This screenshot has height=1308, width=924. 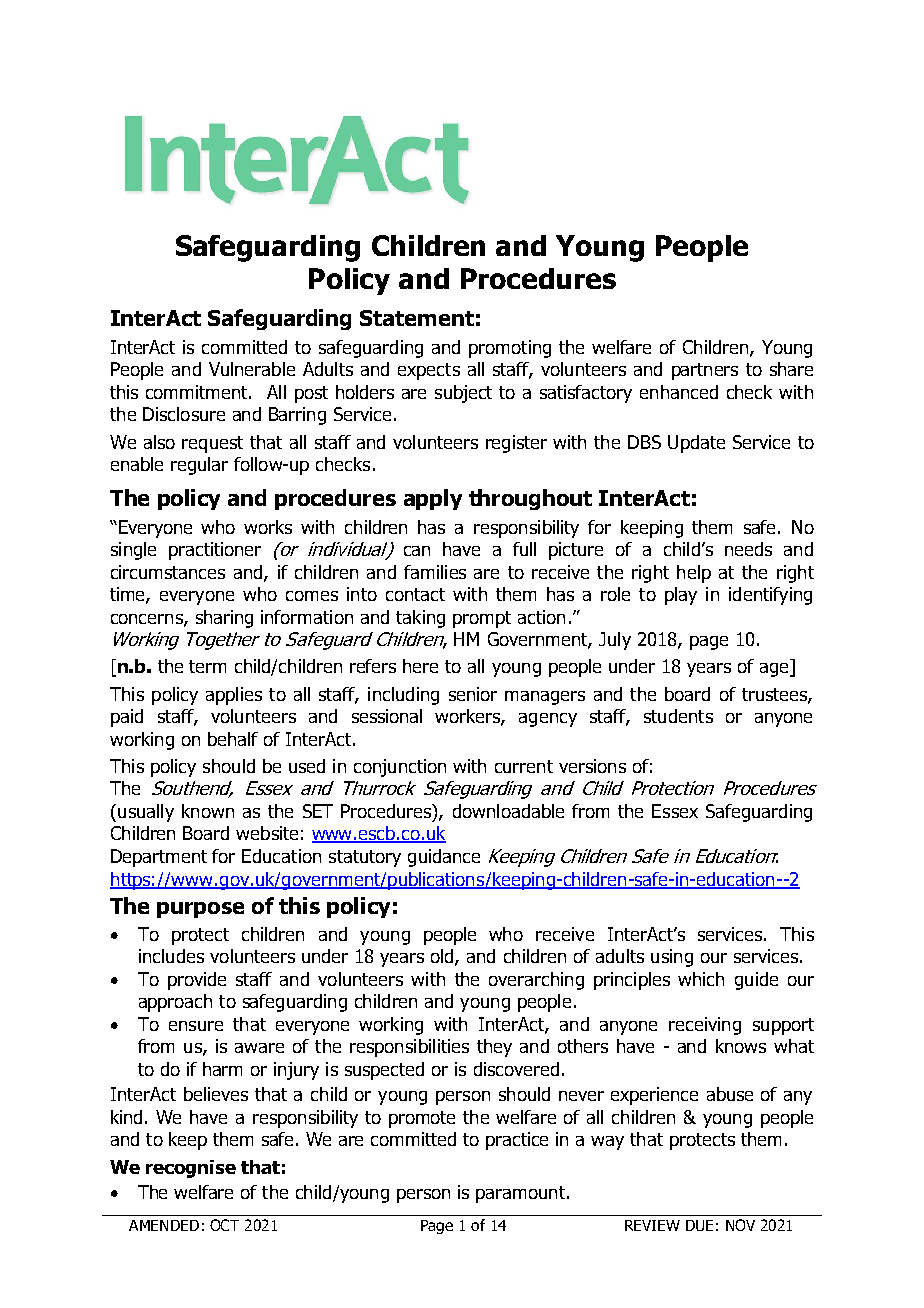 I want to click on purpose, so click(x=200, y=910).
